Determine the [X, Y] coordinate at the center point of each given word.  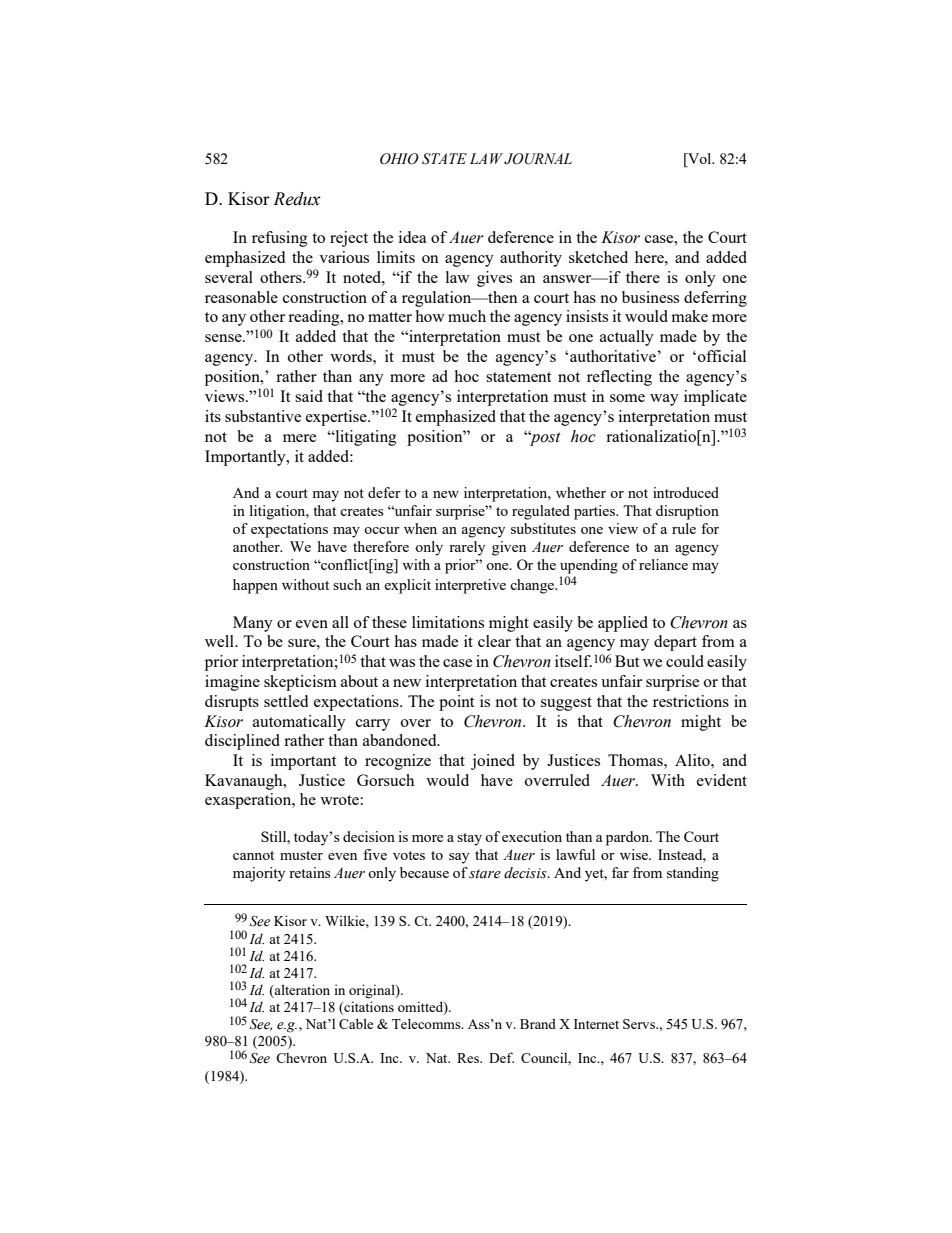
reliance [663, 564]
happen [255, 586]
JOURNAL [538, 159]
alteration [301, 991]
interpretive [470, 586]
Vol [700, 158]
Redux [297, 199]
